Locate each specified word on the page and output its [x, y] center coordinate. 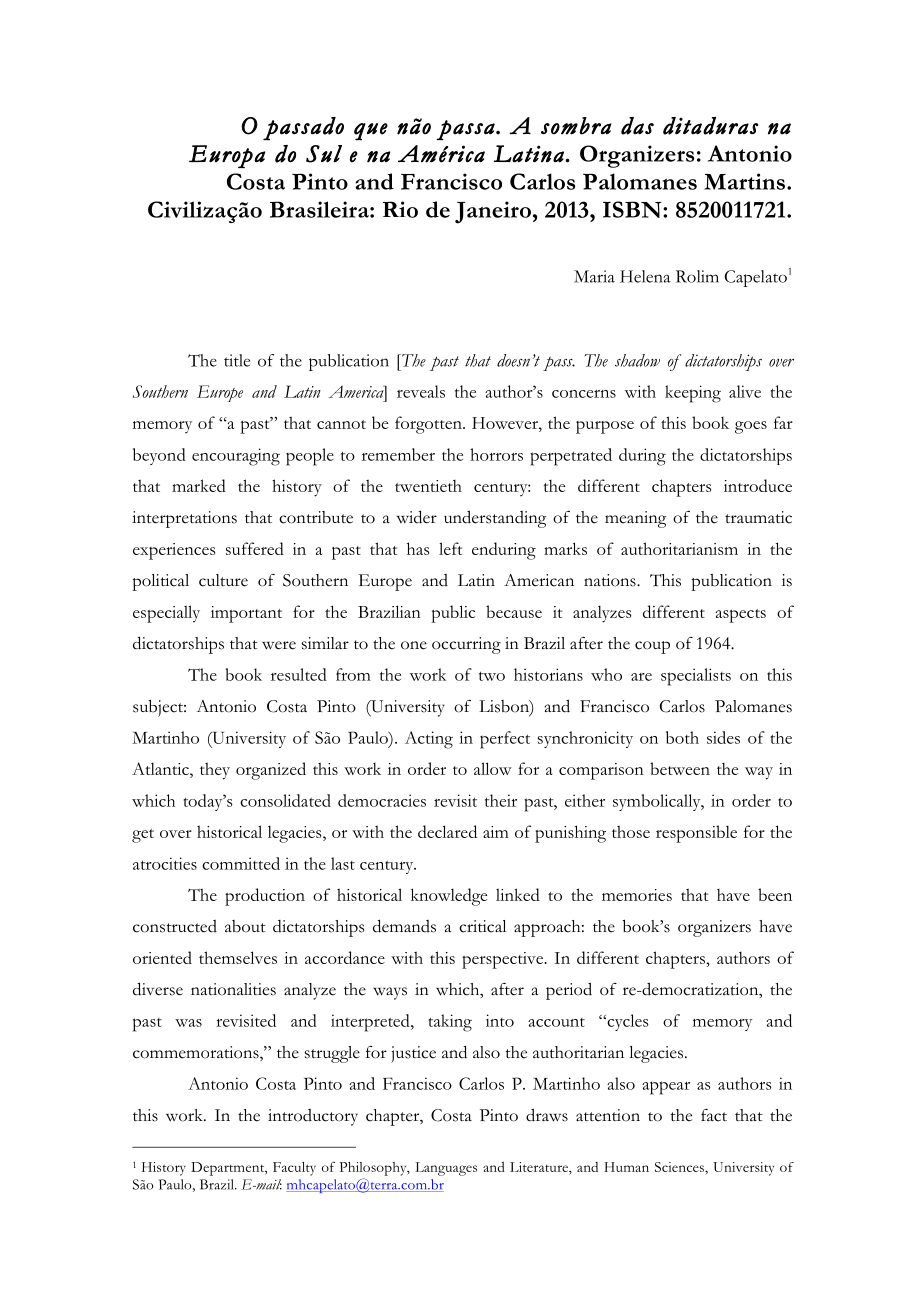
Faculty [294, 1169]
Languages [446, 1169]
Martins [744, 181]
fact [714, 1115]
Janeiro [493, 212]
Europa [227, 156]
